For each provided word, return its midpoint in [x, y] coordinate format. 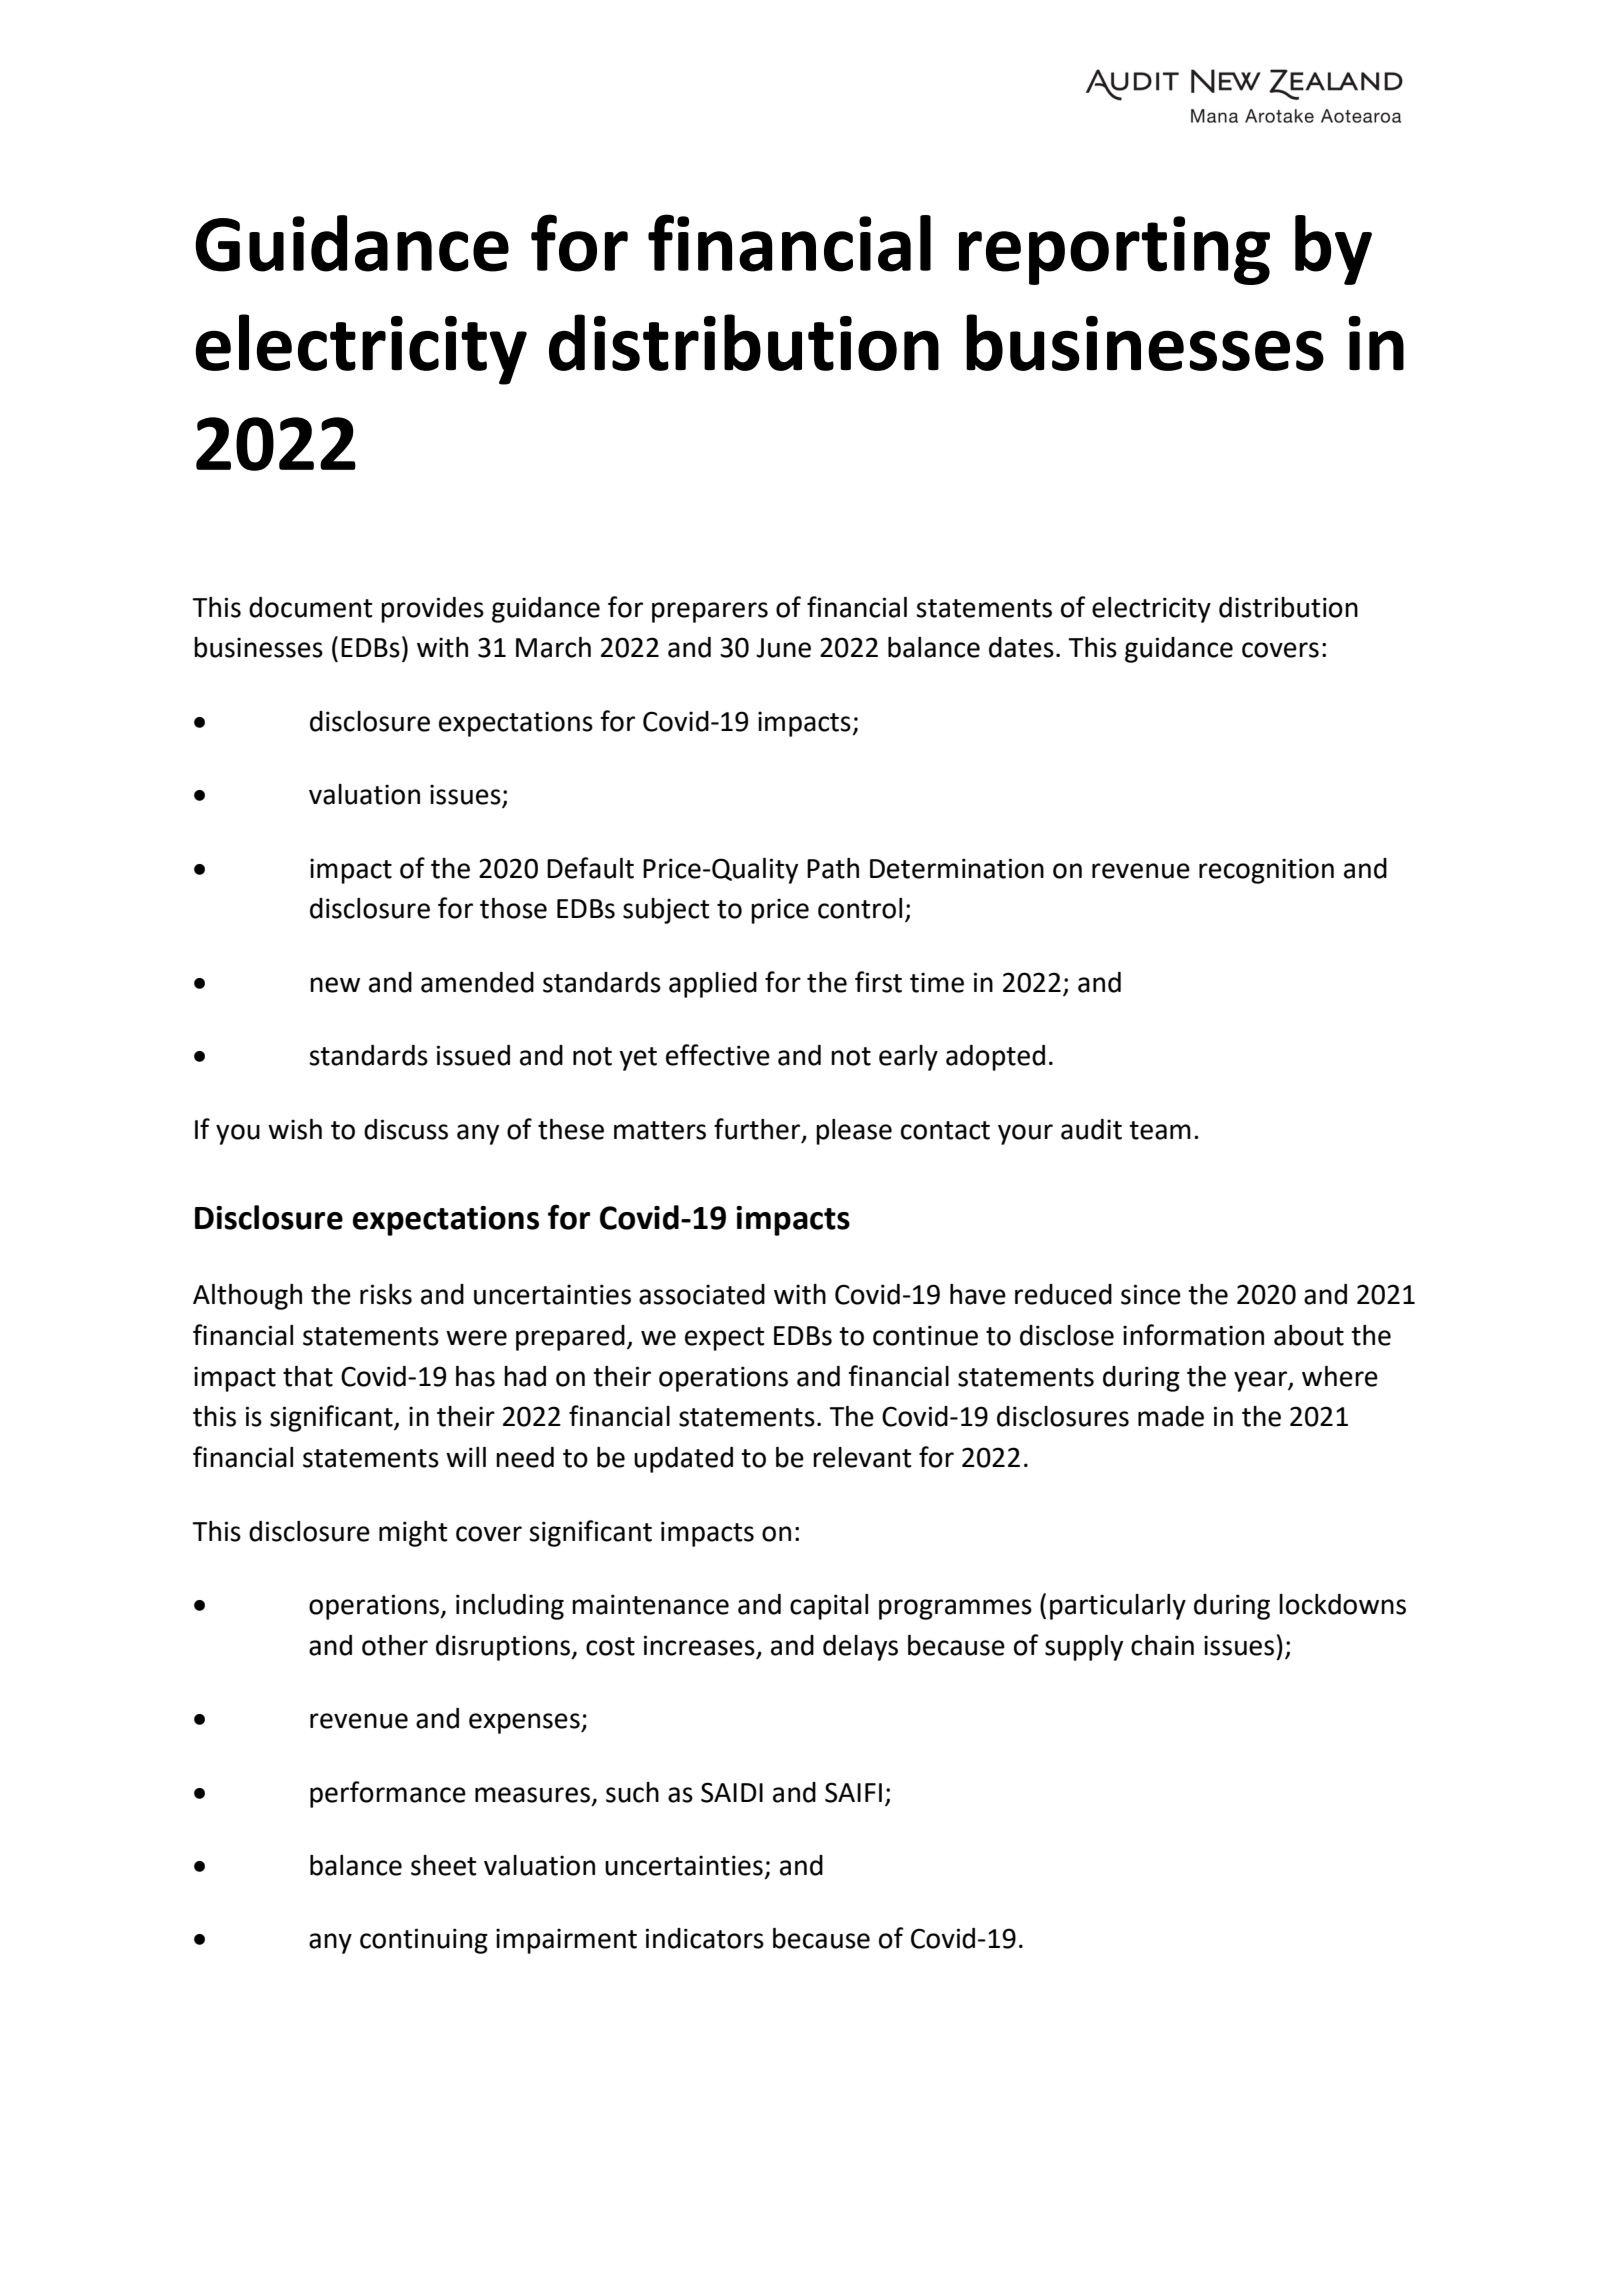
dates [1021, 647]
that [308, 1376]
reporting [1114, 250]
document [310, 607]
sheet [443, 1865]
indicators [705, 1938]
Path [833, 868]
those [513, 908]
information [1193, 1335]
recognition [1266, 871]
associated [702, 1294]
